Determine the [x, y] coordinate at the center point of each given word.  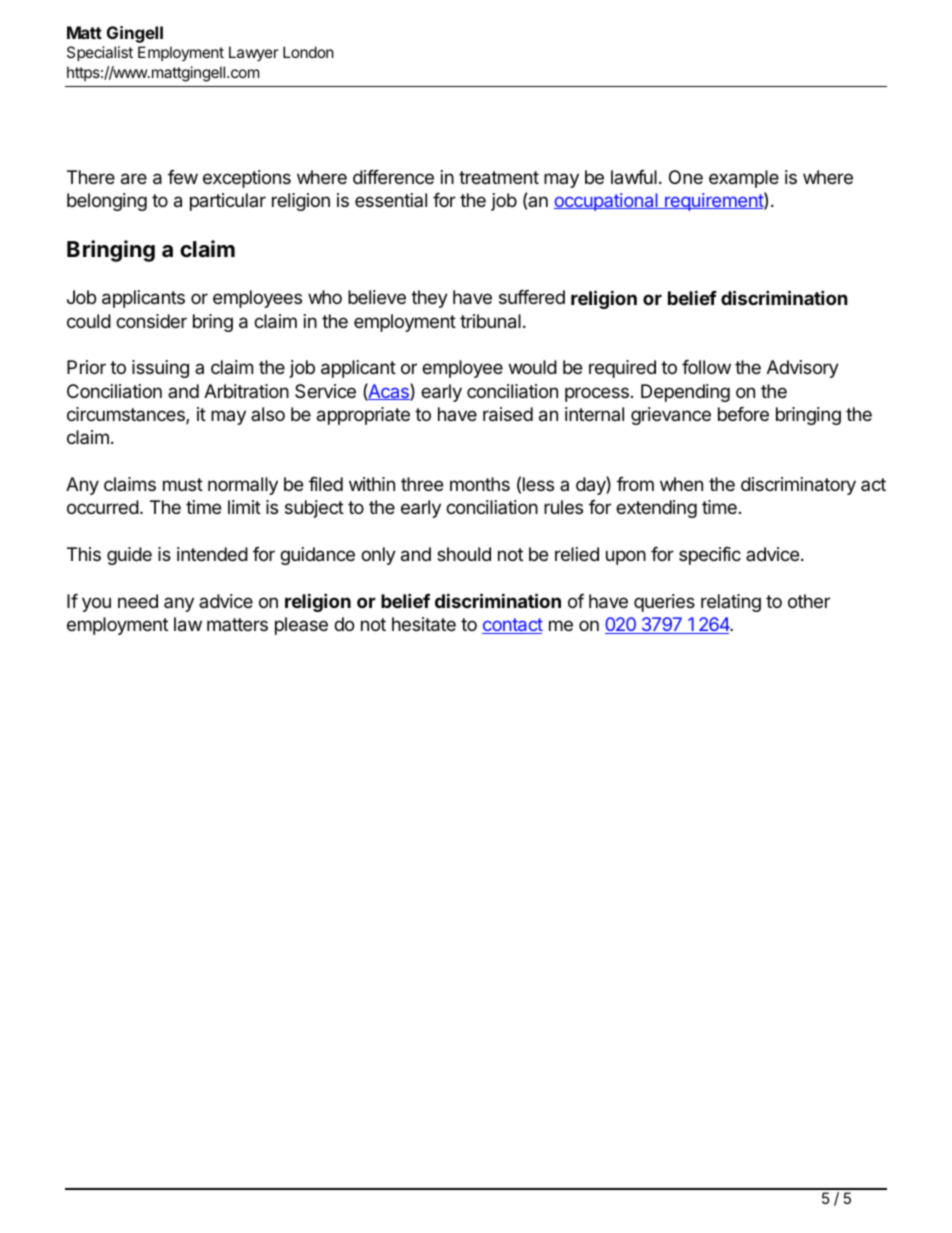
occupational [607, 202]
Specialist [100, 53]
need [138, 601]
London [308, 52]
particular [228, 202]
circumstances [127, 415]
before [743, 414]
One [686, 177]
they [429, 299]
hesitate [424, 624]
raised [508, 414]
